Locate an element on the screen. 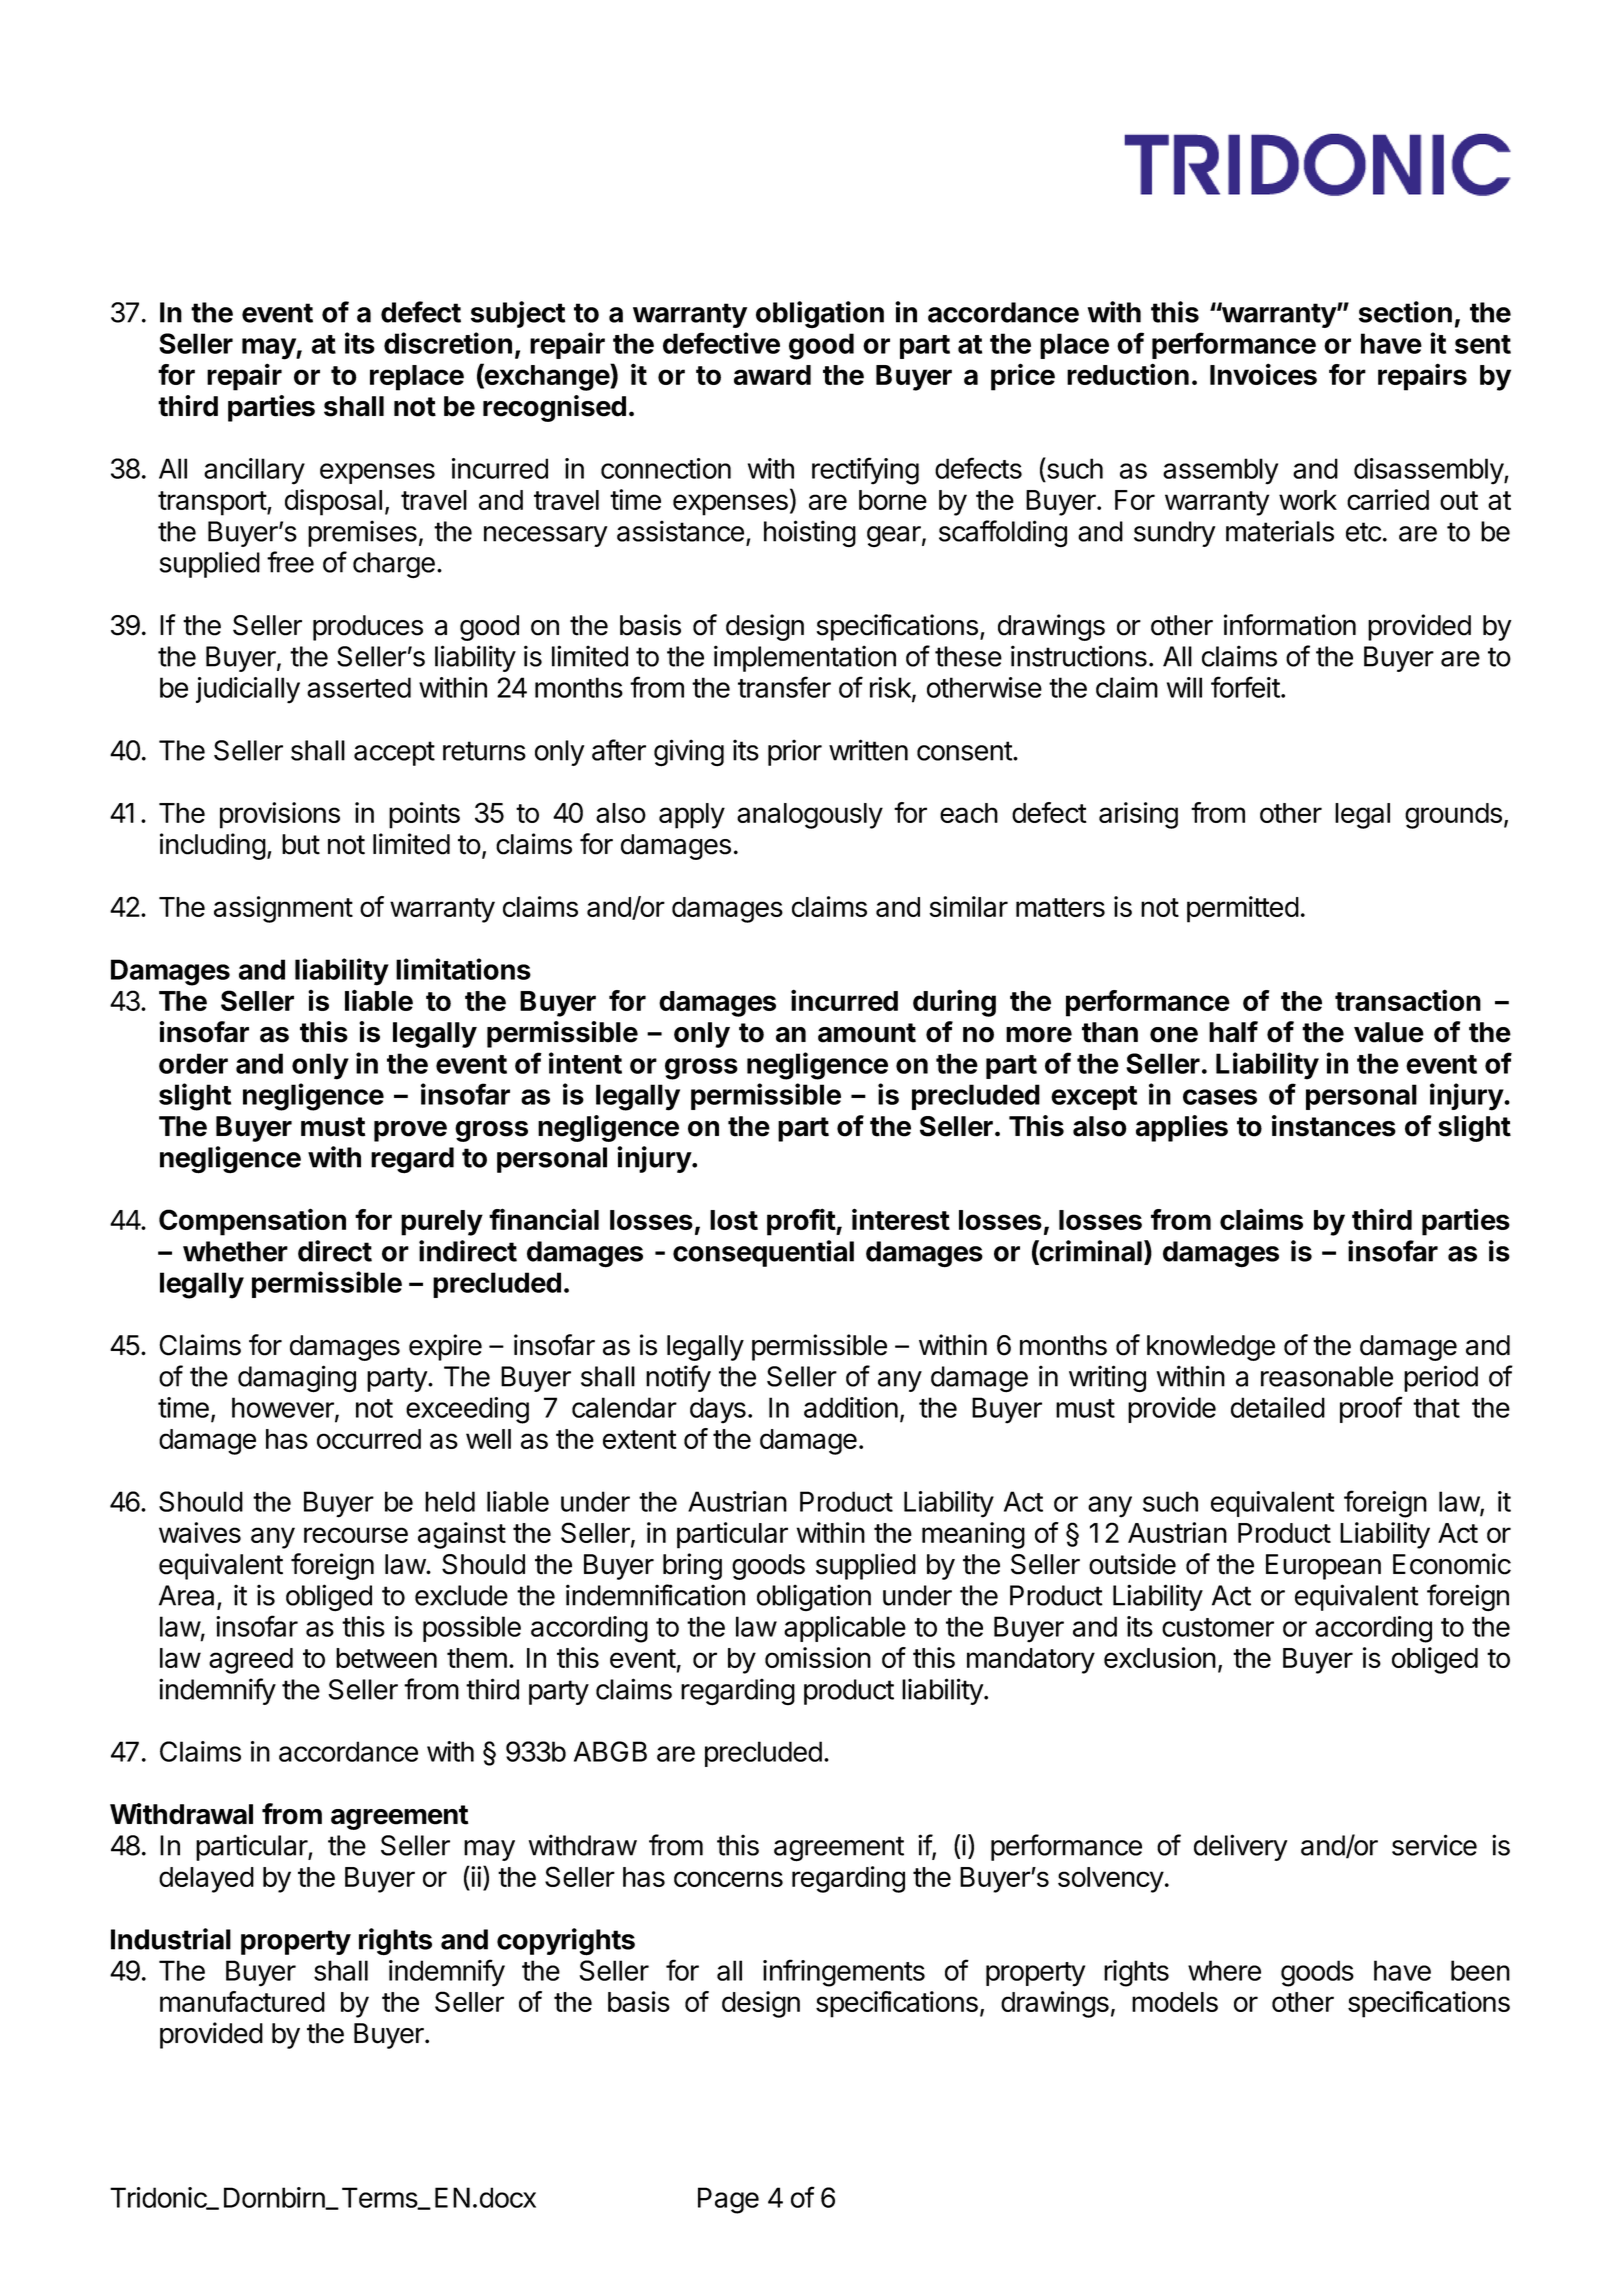  models is located at coordinates (1175, 2002).
